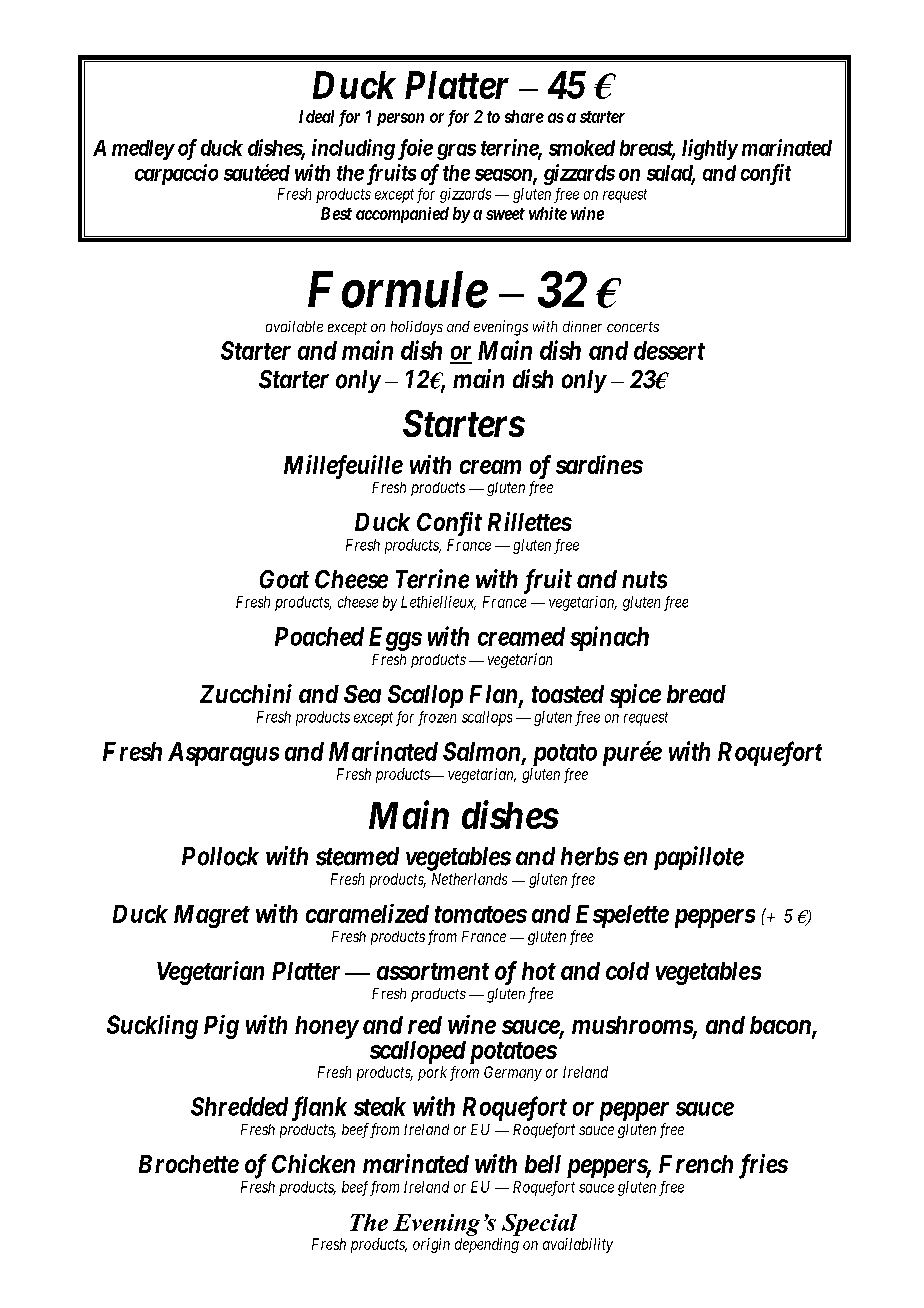 The width and height of the screenshot is (924, 1308). I want to click on available, so click(294, 326).
